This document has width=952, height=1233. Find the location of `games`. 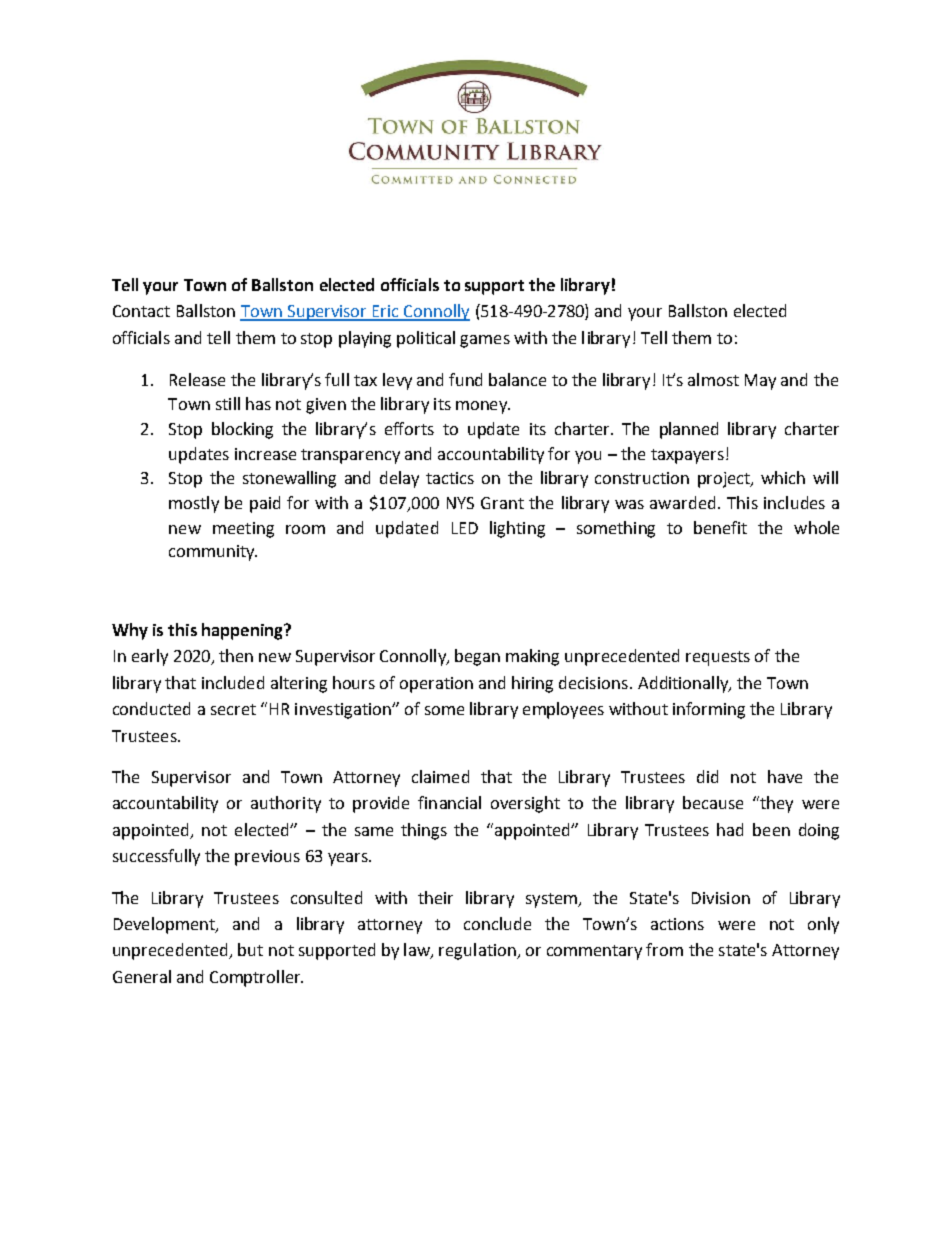

games is located at coordinates (485, 341).
